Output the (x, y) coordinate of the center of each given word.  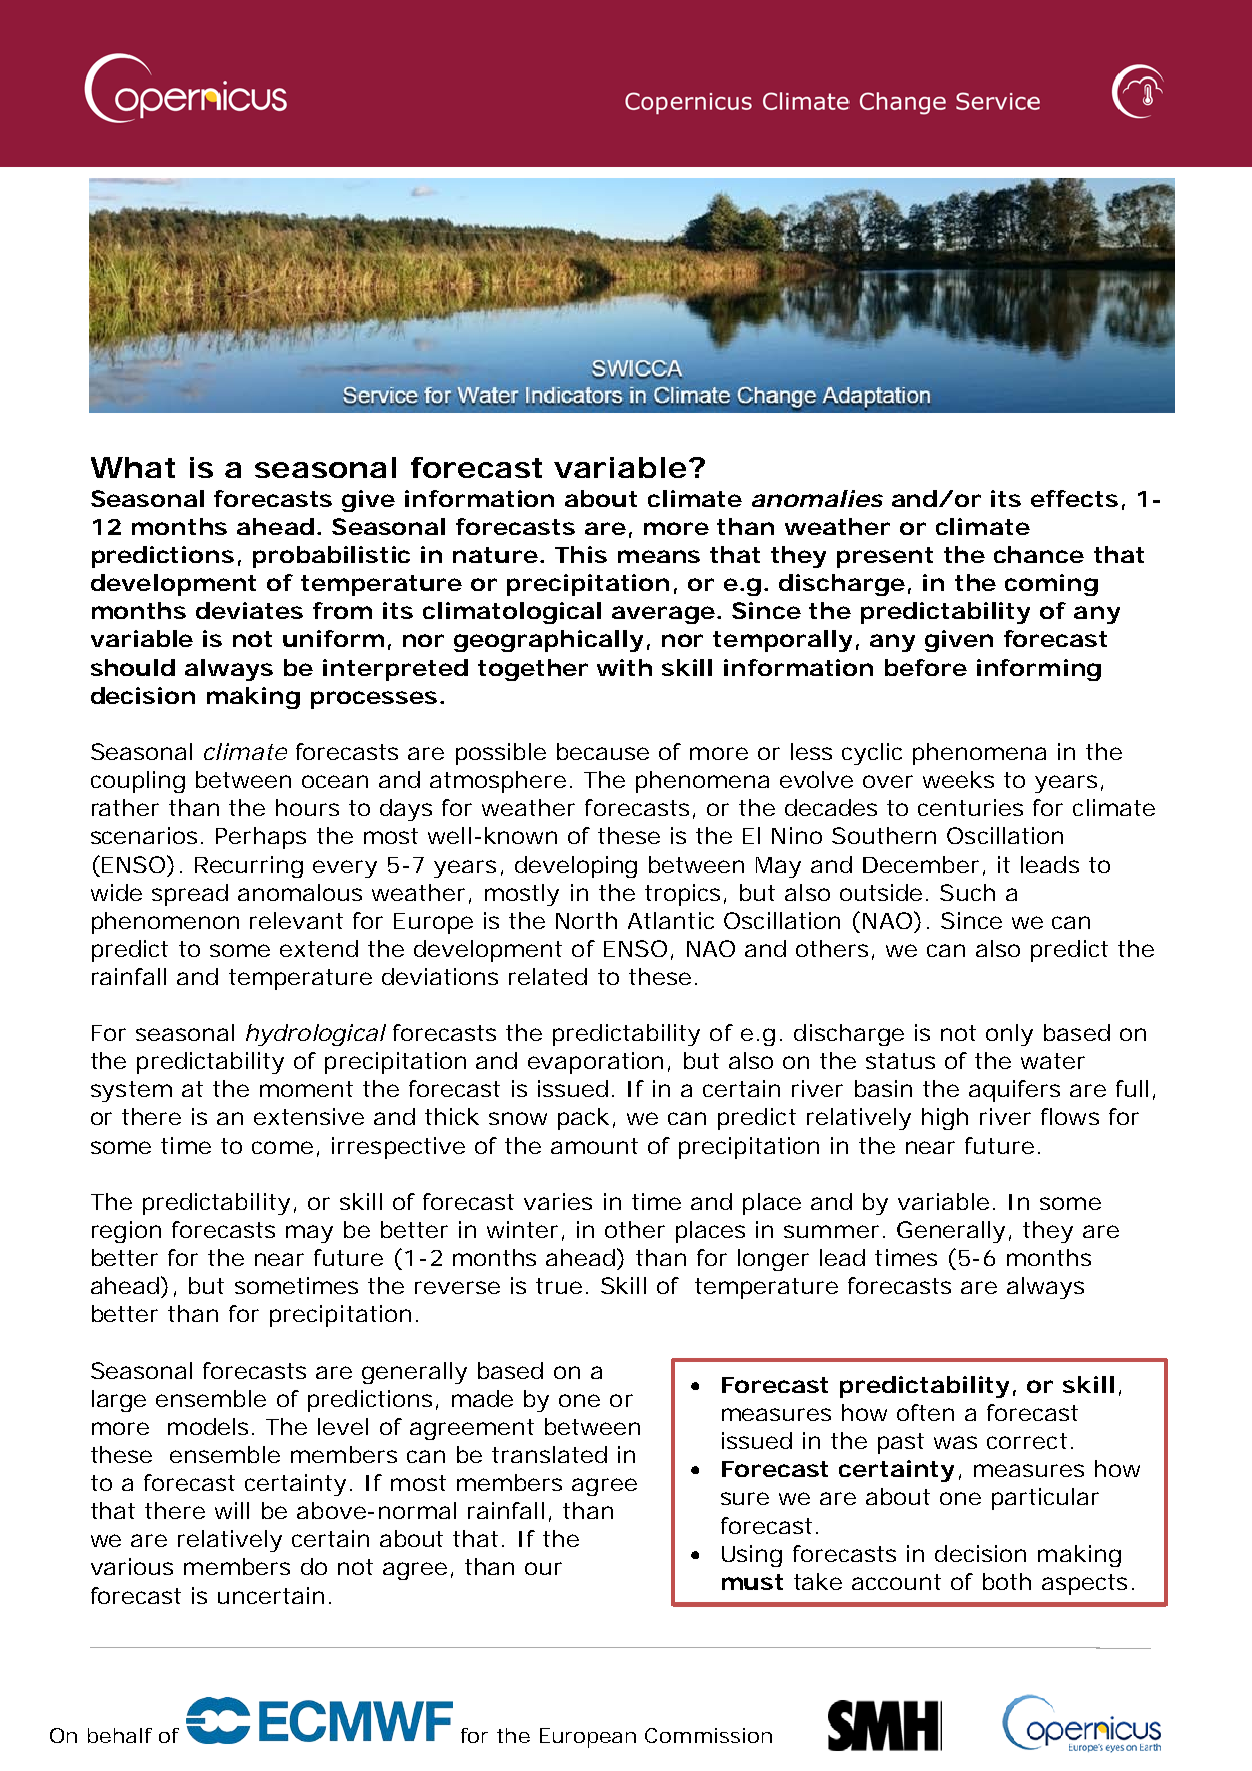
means (659, 556)
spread (190, 895)
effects (1074, 498)
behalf (120, 1735)
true (559, 1286)
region (126, 1232)
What (133, 467)
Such (967, 892)
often (925, 1412)
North (586, 920)
